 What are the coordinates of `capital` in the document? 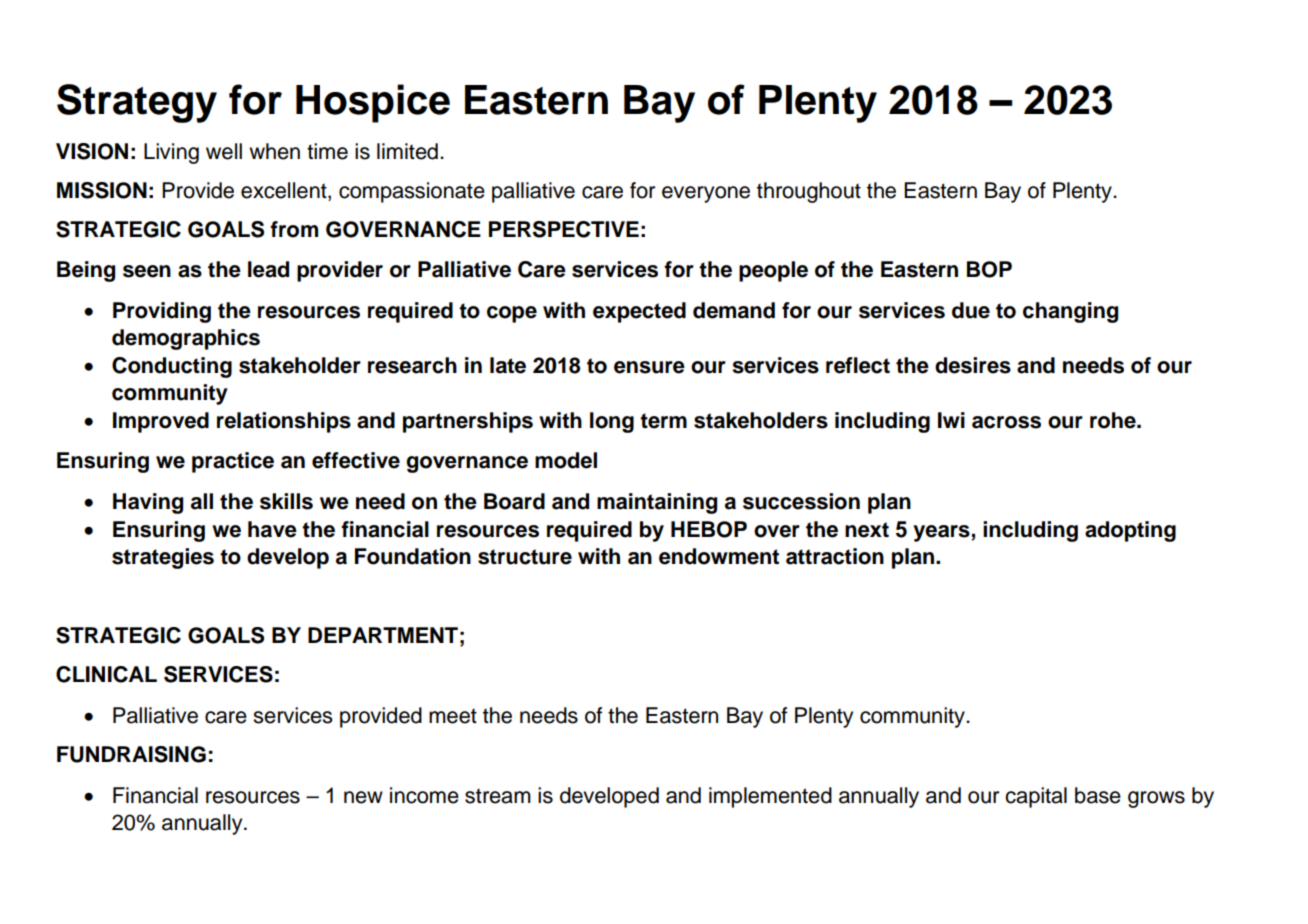 It's located at (1036, 797).
